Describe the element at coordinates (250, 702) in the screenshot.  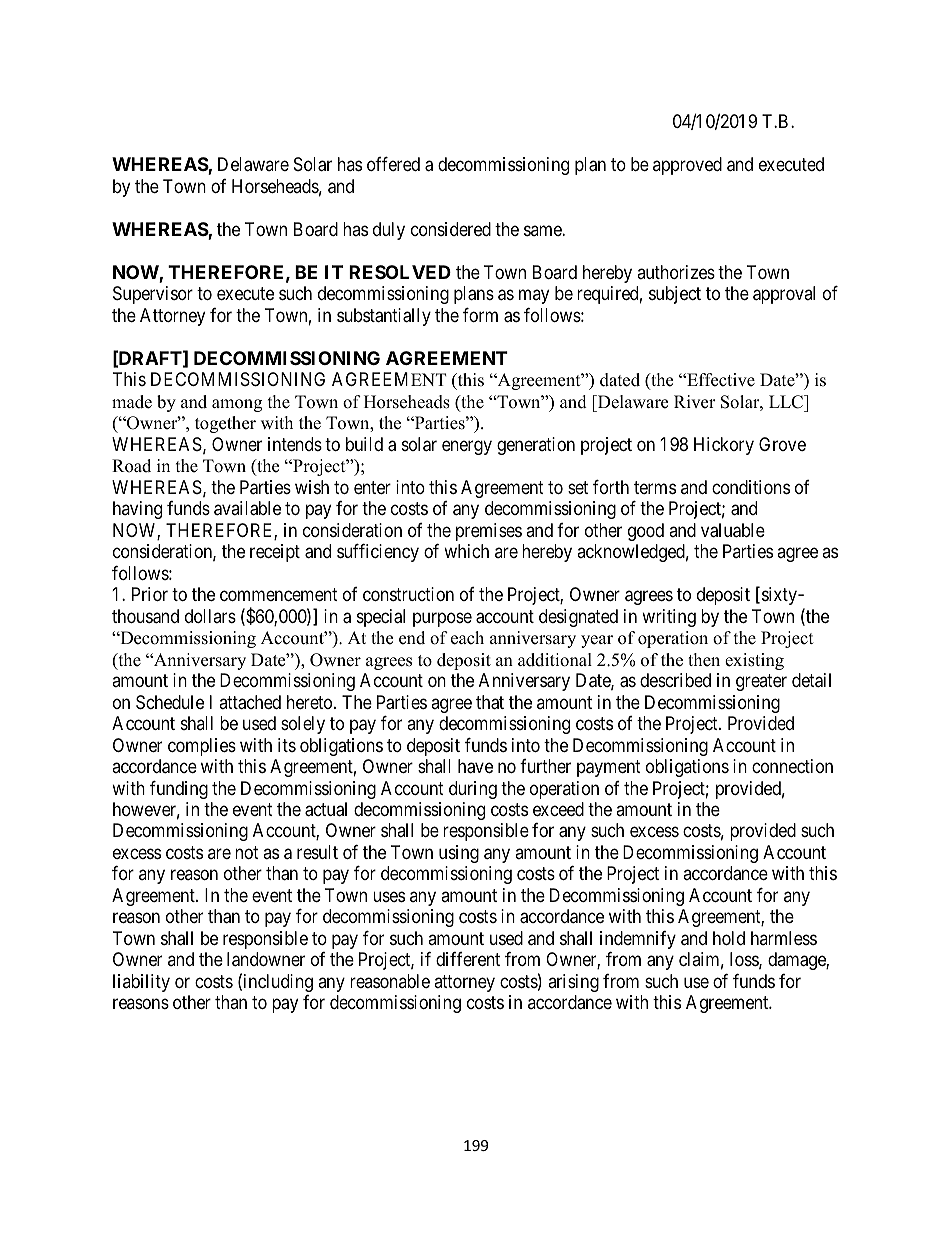
I see `attached` at that location.
